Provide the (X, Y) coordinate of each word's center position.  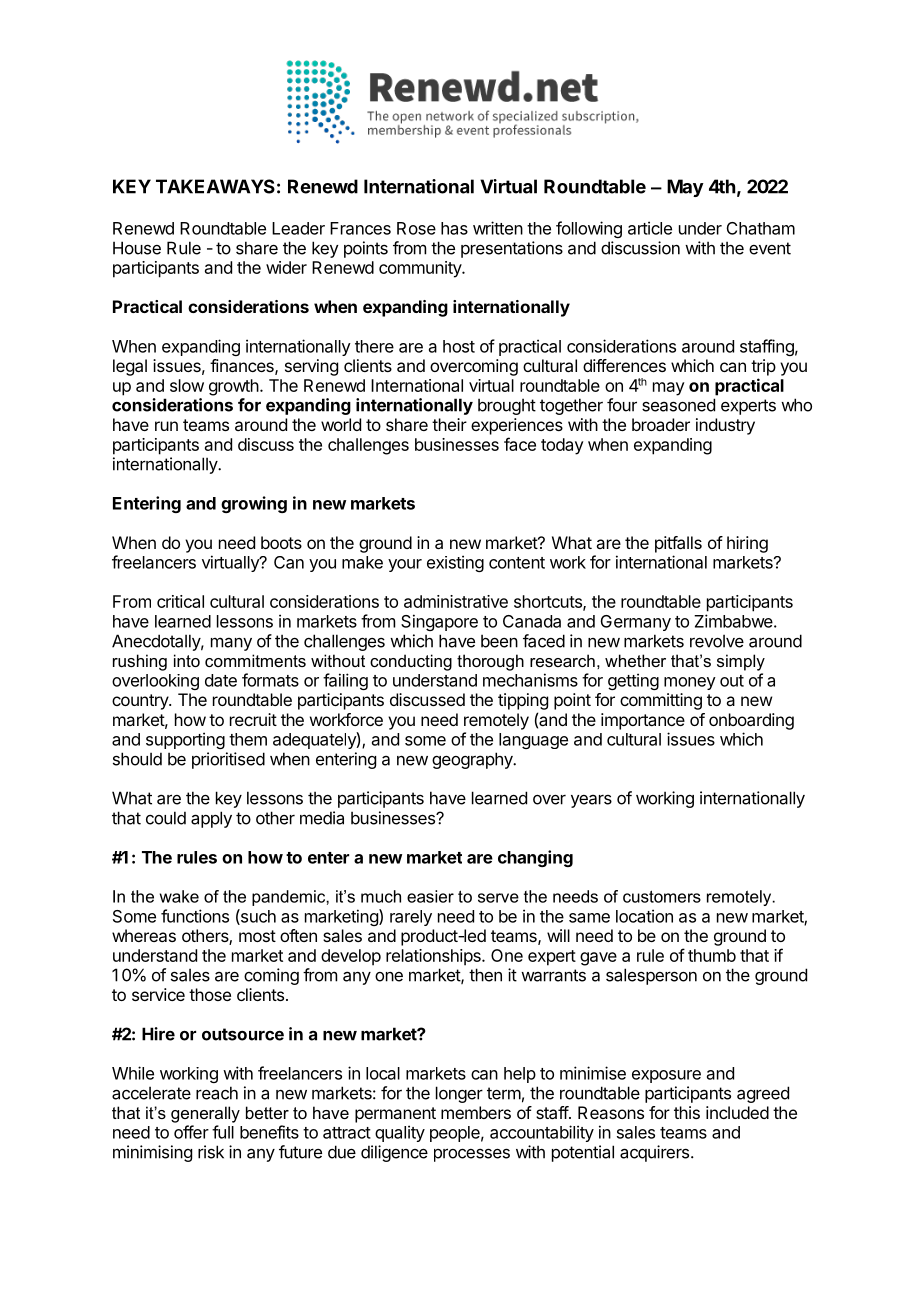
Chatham (761, 228)
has (454, 228)
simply (741, 662)
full (223, 1132)
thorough (490, 662)
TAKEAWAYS (215, 186)
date (221, 680)
